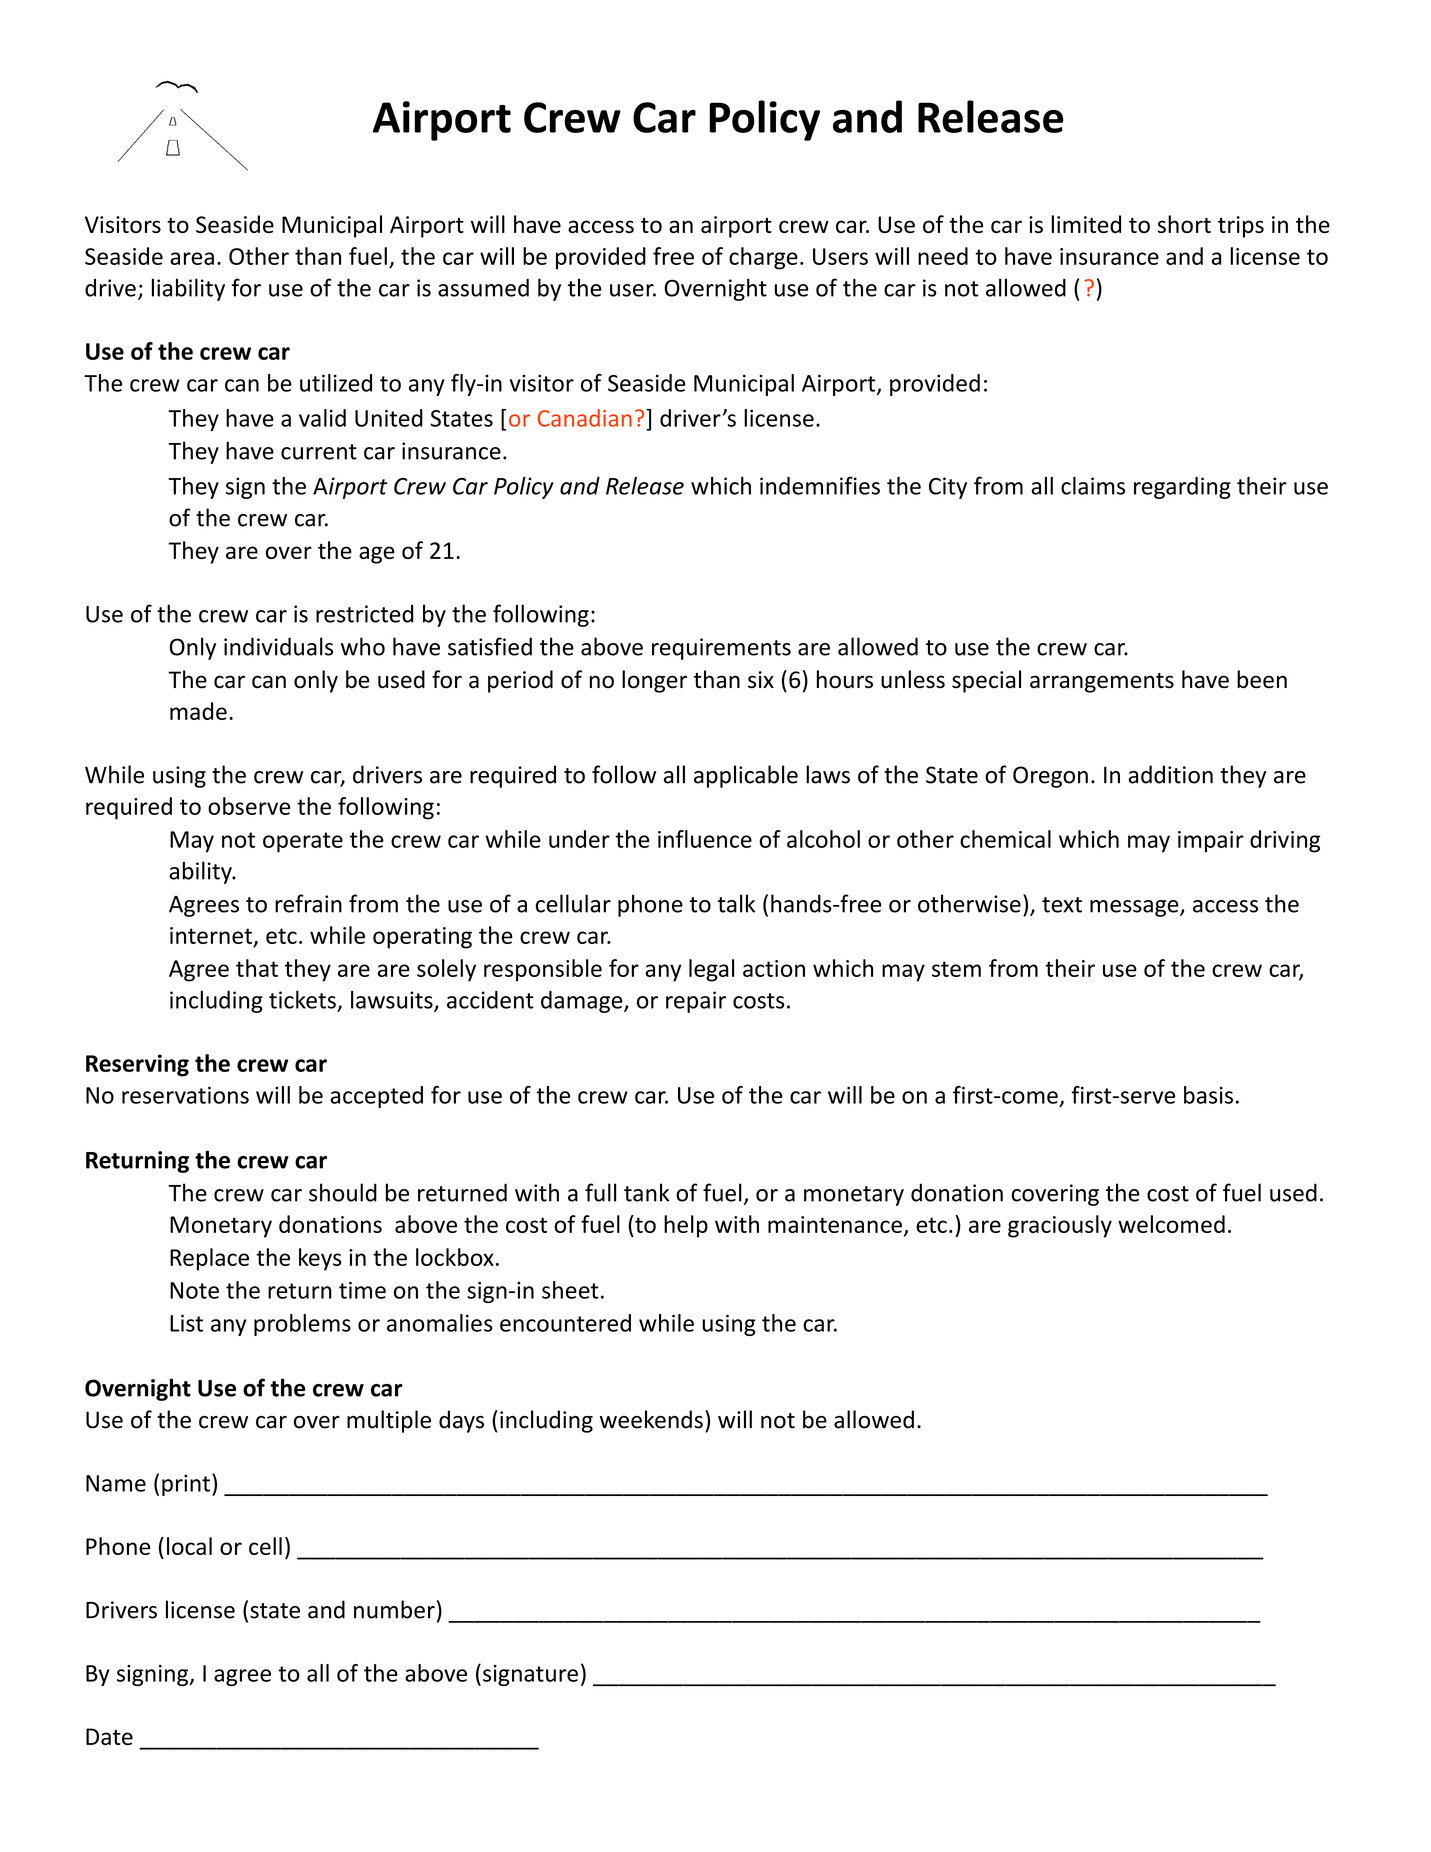 The width and height of the document is (1431, 1852). What do you see at coordinates (711, 970) in the document?
I see `legal` at bounding box center [711, 970].
